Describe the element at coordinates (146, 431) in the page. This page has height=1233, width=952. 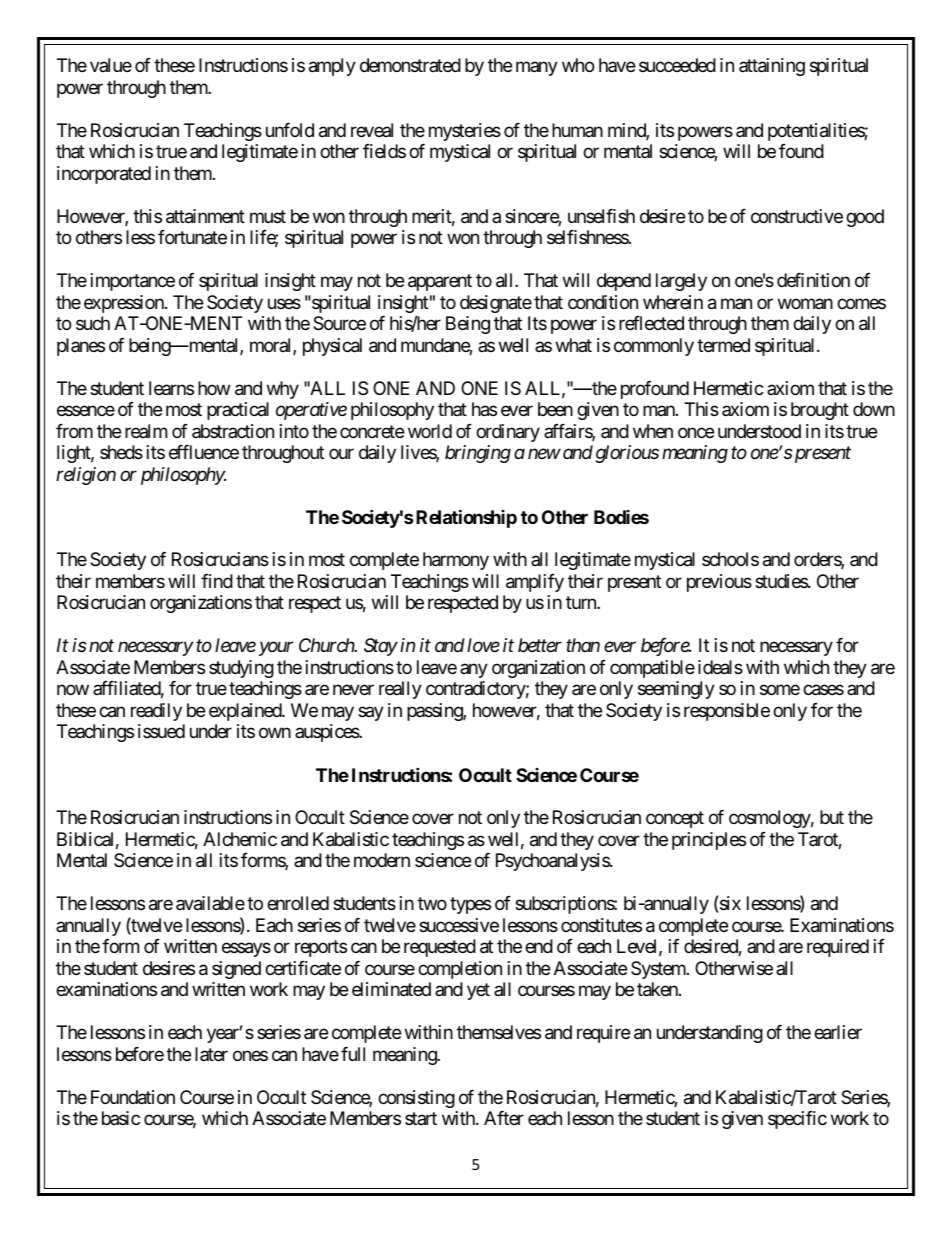
I see `realm` at that location.
